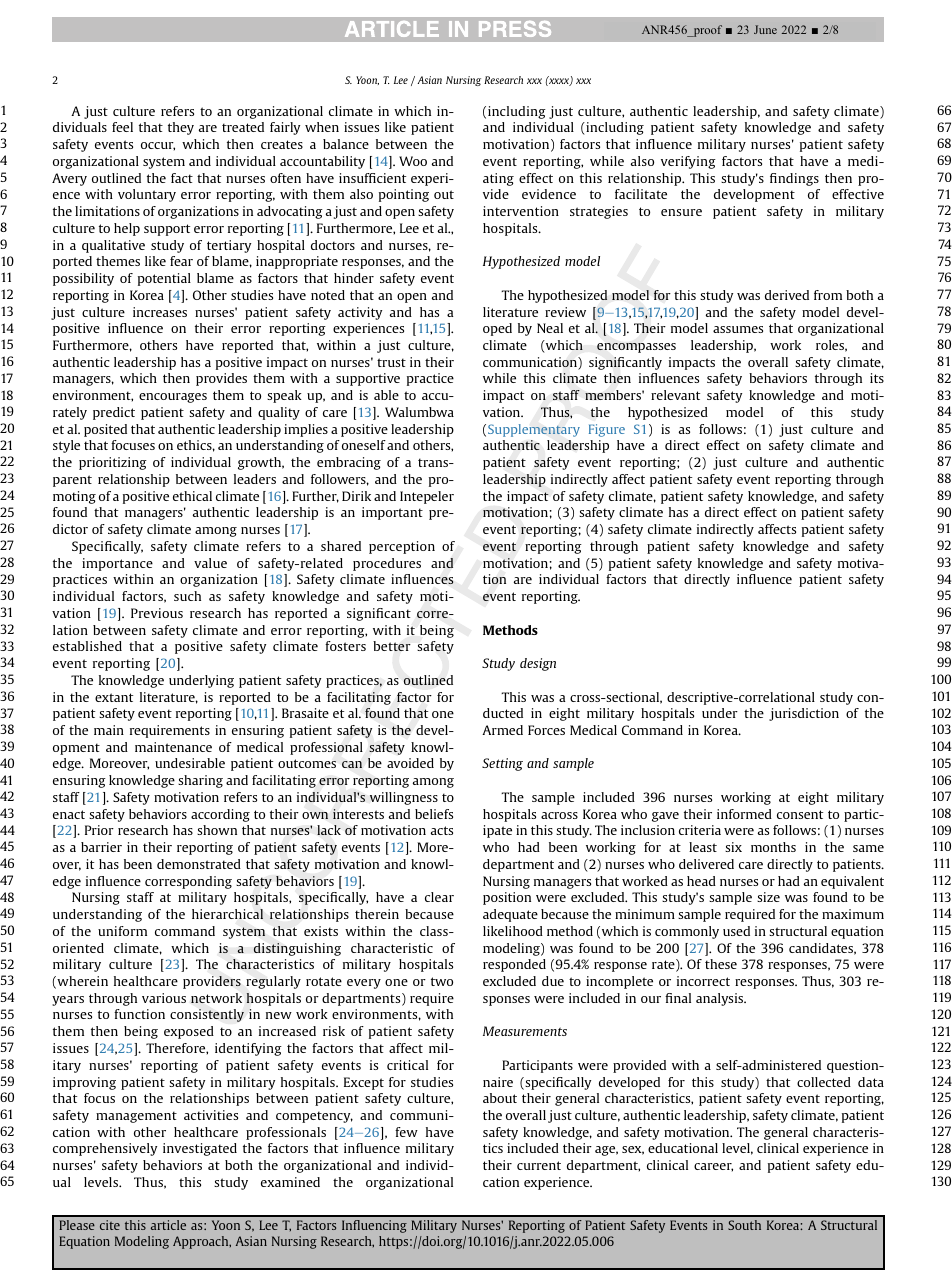 Image resolution: width=952 pixels, height=1270 pixels. I want to click on potential, so click(164, 279).
